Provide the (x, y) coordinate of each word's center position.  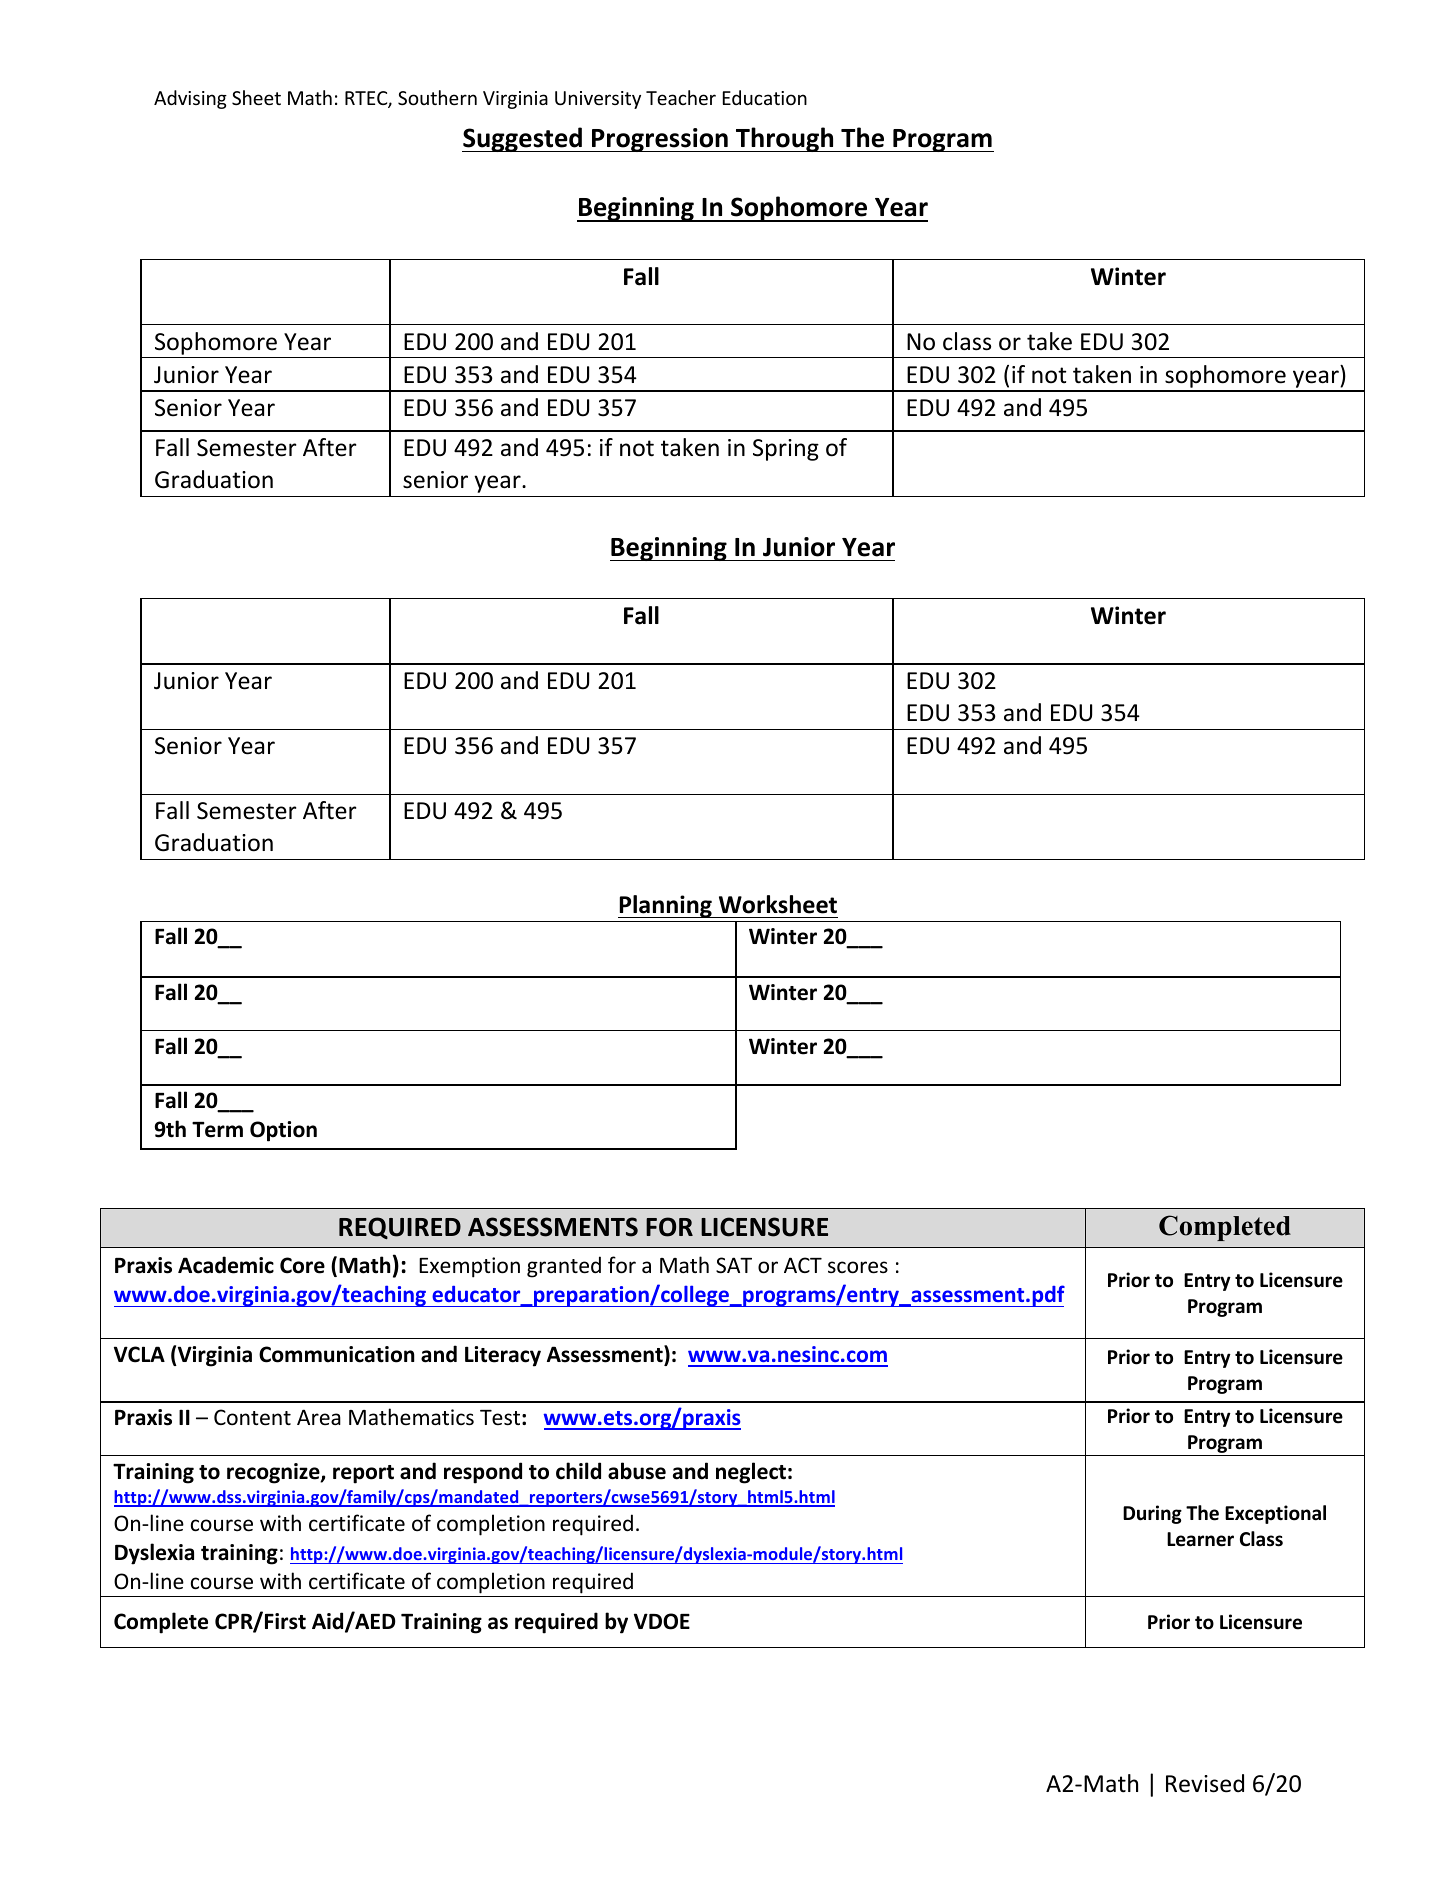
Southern (437, 97)
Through (785, 139)
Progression (660, 140)
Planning (666, 906)
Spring (786, 450)
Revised (1205, 1783)
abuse (637, 1471)
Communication (337, 1354)
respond (483, 1473)
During (1152, 1514)
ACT (803, 1265)
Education (765, 97)
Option (283, 1131)
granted (564, 1267)
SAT (734, 1265)
